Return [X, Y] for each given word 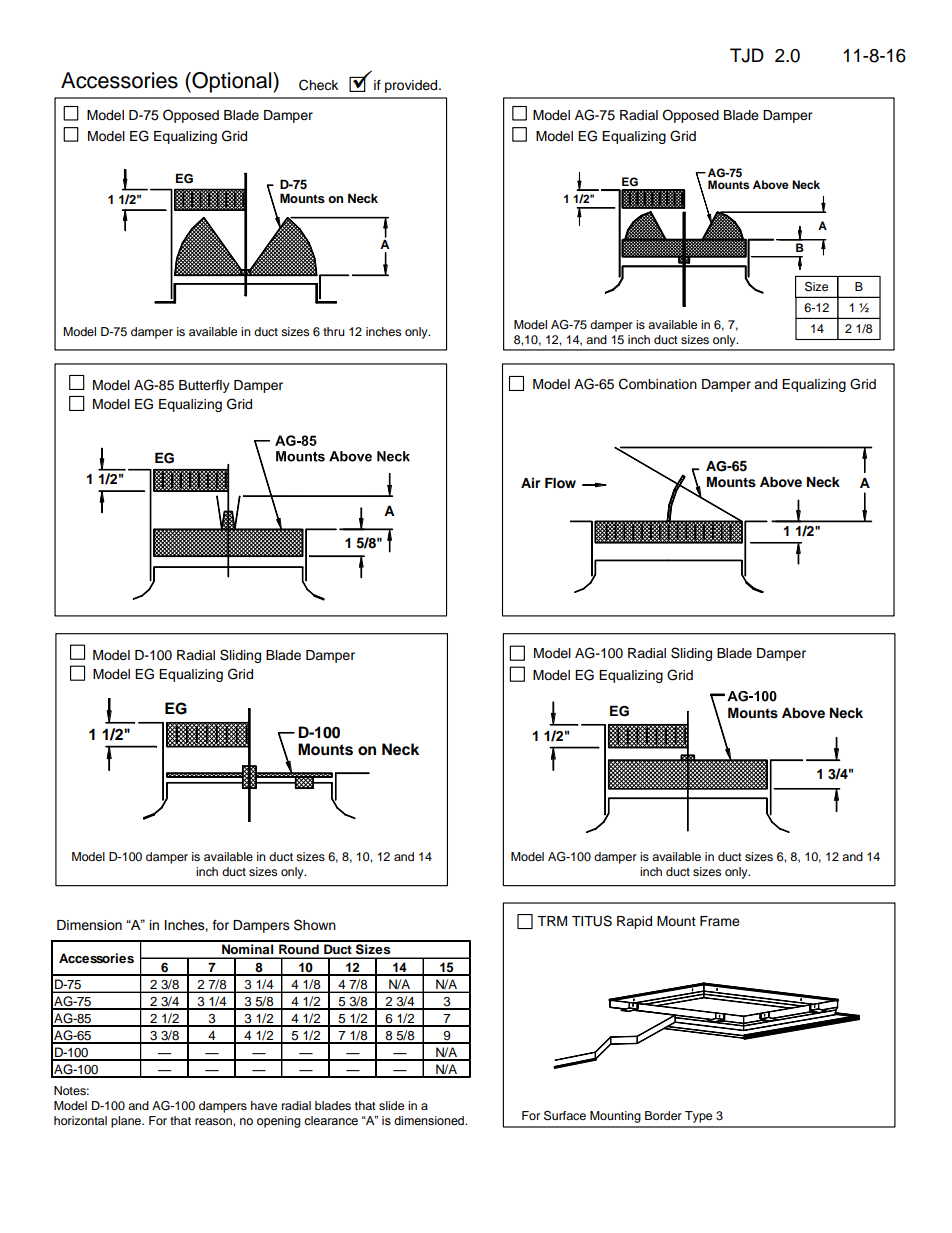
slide [391, 1105]
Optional [232, 82]
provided [412, 86]
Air [530, 482]
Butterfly [204, 386]
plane [127, 1122]
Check [318, 85]
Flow [560, 483]
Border [663, 1115]
